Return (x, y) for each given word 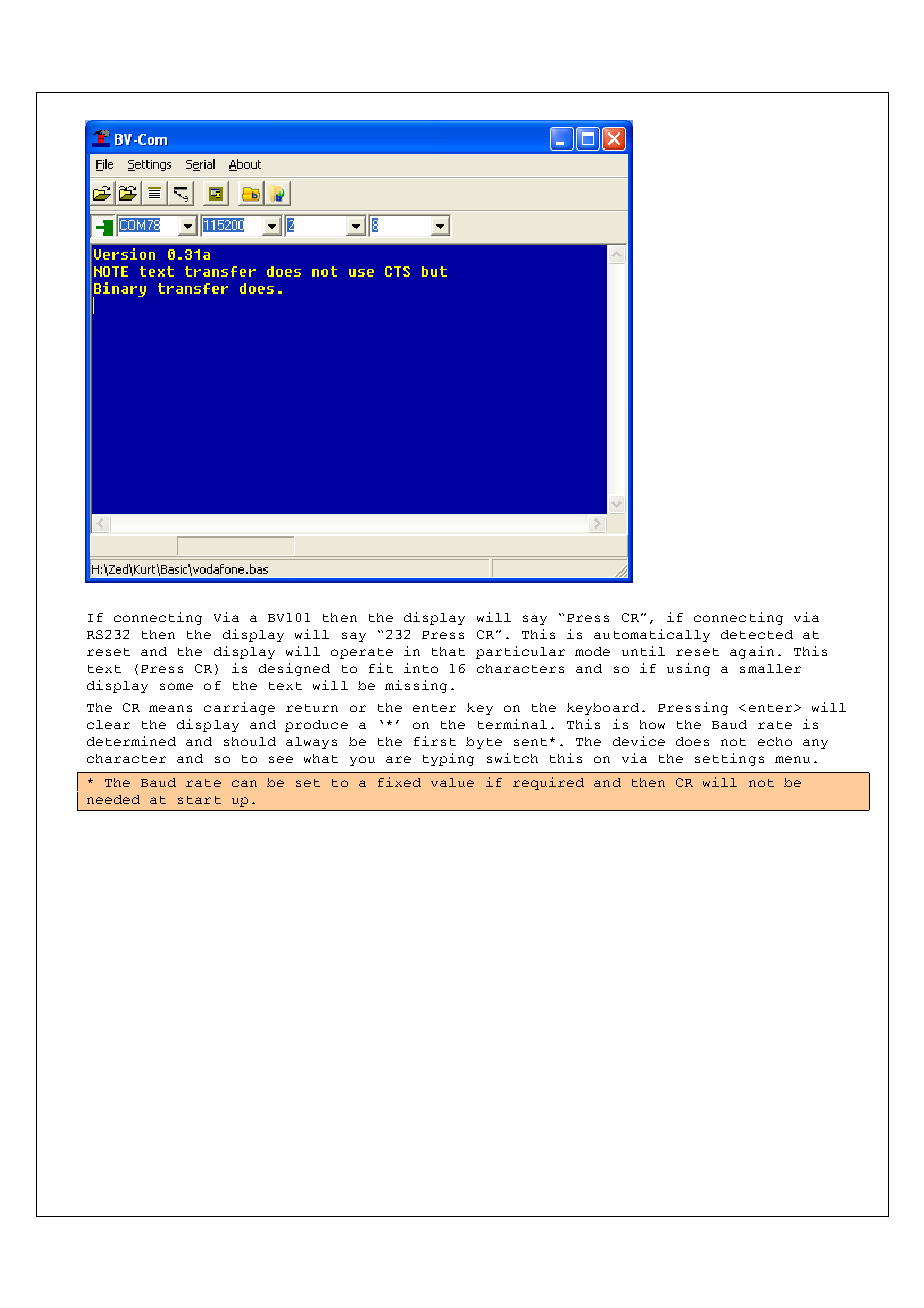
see (281, 759)
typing (448, 759)
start (199, 800)
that (448, 651)
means (170, 708)
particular (520, 652)
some (176, 686)
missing (416, 686)
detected (757, 634)
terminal (512, 724)
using (688, 669)
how (652, 724)
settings (729, 759)
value (452, 782)
